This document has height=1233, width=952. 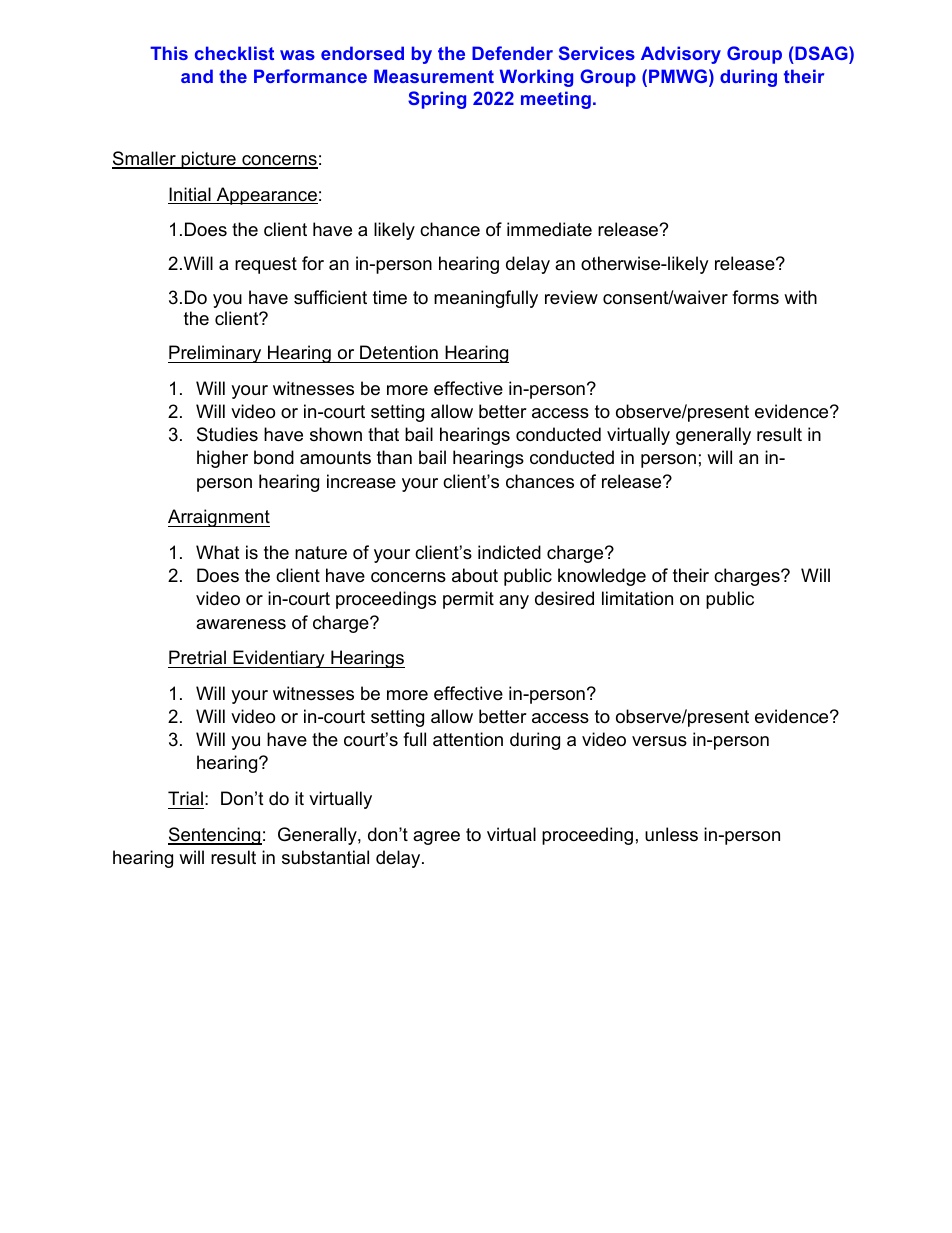 I want to click on agree, so click(x=436, y=838).
